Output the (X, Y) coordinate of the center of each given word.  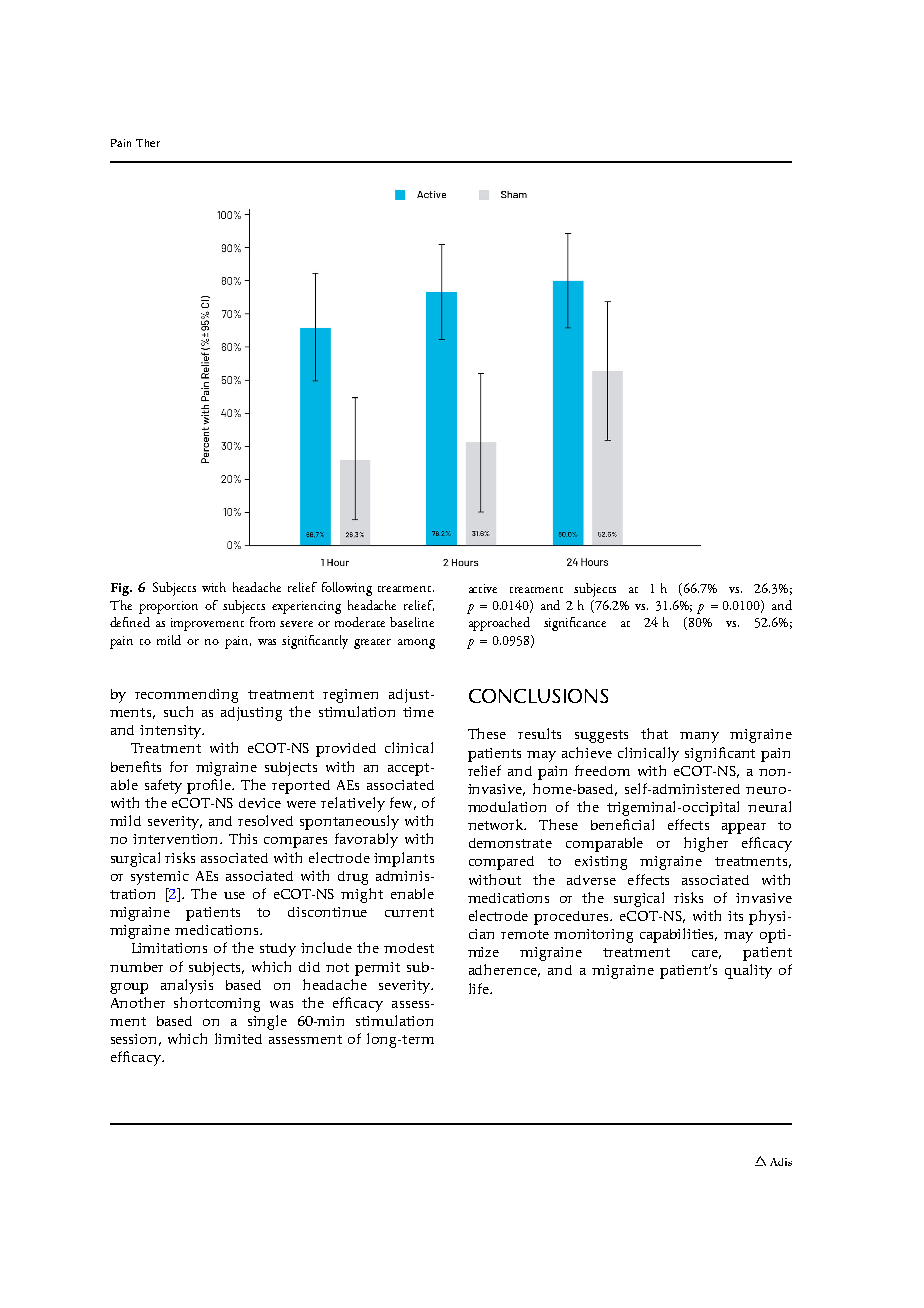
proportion (168, 607)
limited (238, 1038)
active (483, 588)
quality (748, 971)
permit (377, 969)
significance (575, 624)
